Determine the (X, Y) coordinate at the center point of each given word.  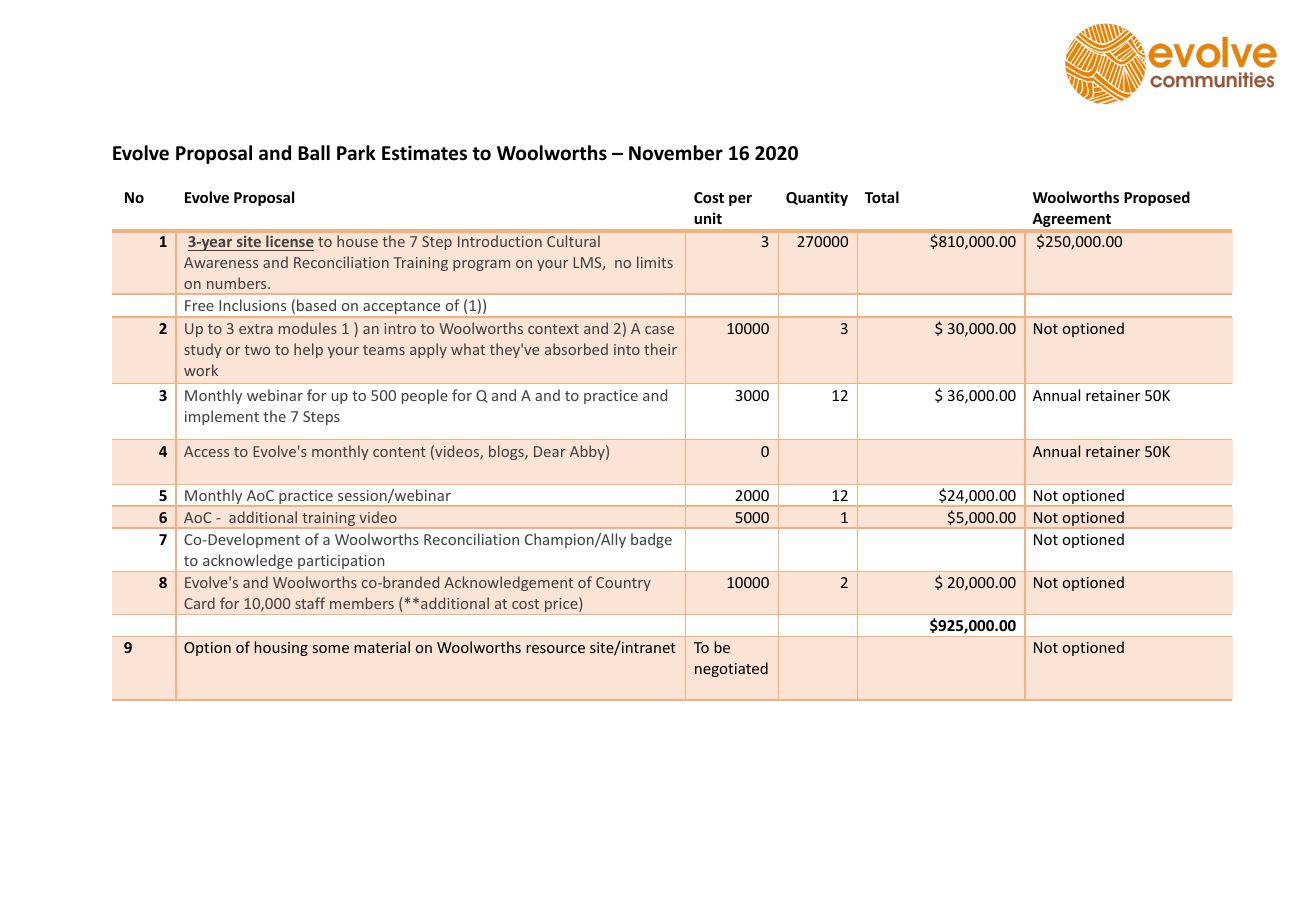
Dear (550, 451)
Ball (314, 153)
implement (222, 417)
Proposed (1157, 198)
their (660, 349)
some (331, 649)
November (676, 153)
